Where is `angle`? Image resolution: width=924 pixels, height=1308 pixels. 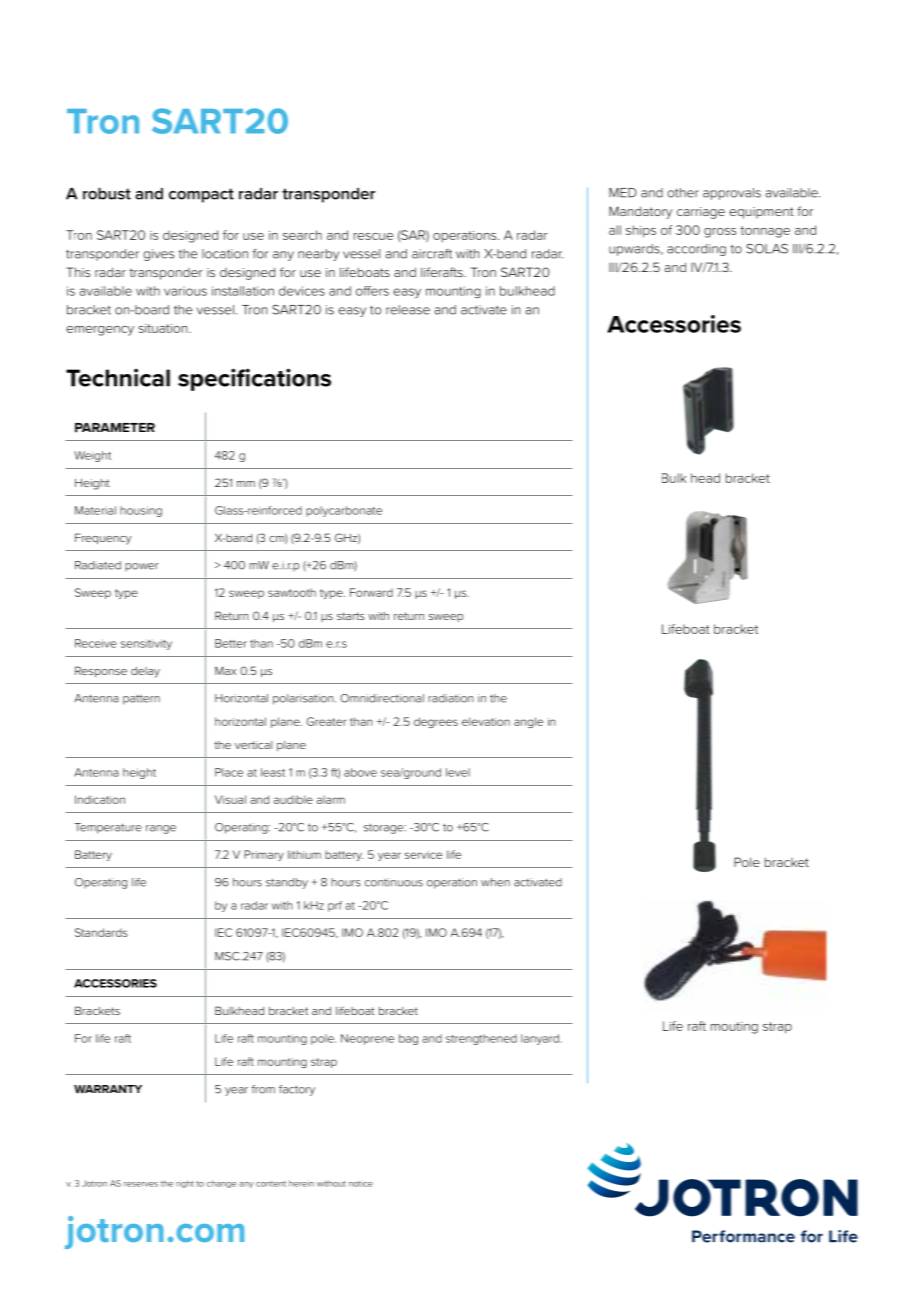
angle is located at coordinates (528, 722).
